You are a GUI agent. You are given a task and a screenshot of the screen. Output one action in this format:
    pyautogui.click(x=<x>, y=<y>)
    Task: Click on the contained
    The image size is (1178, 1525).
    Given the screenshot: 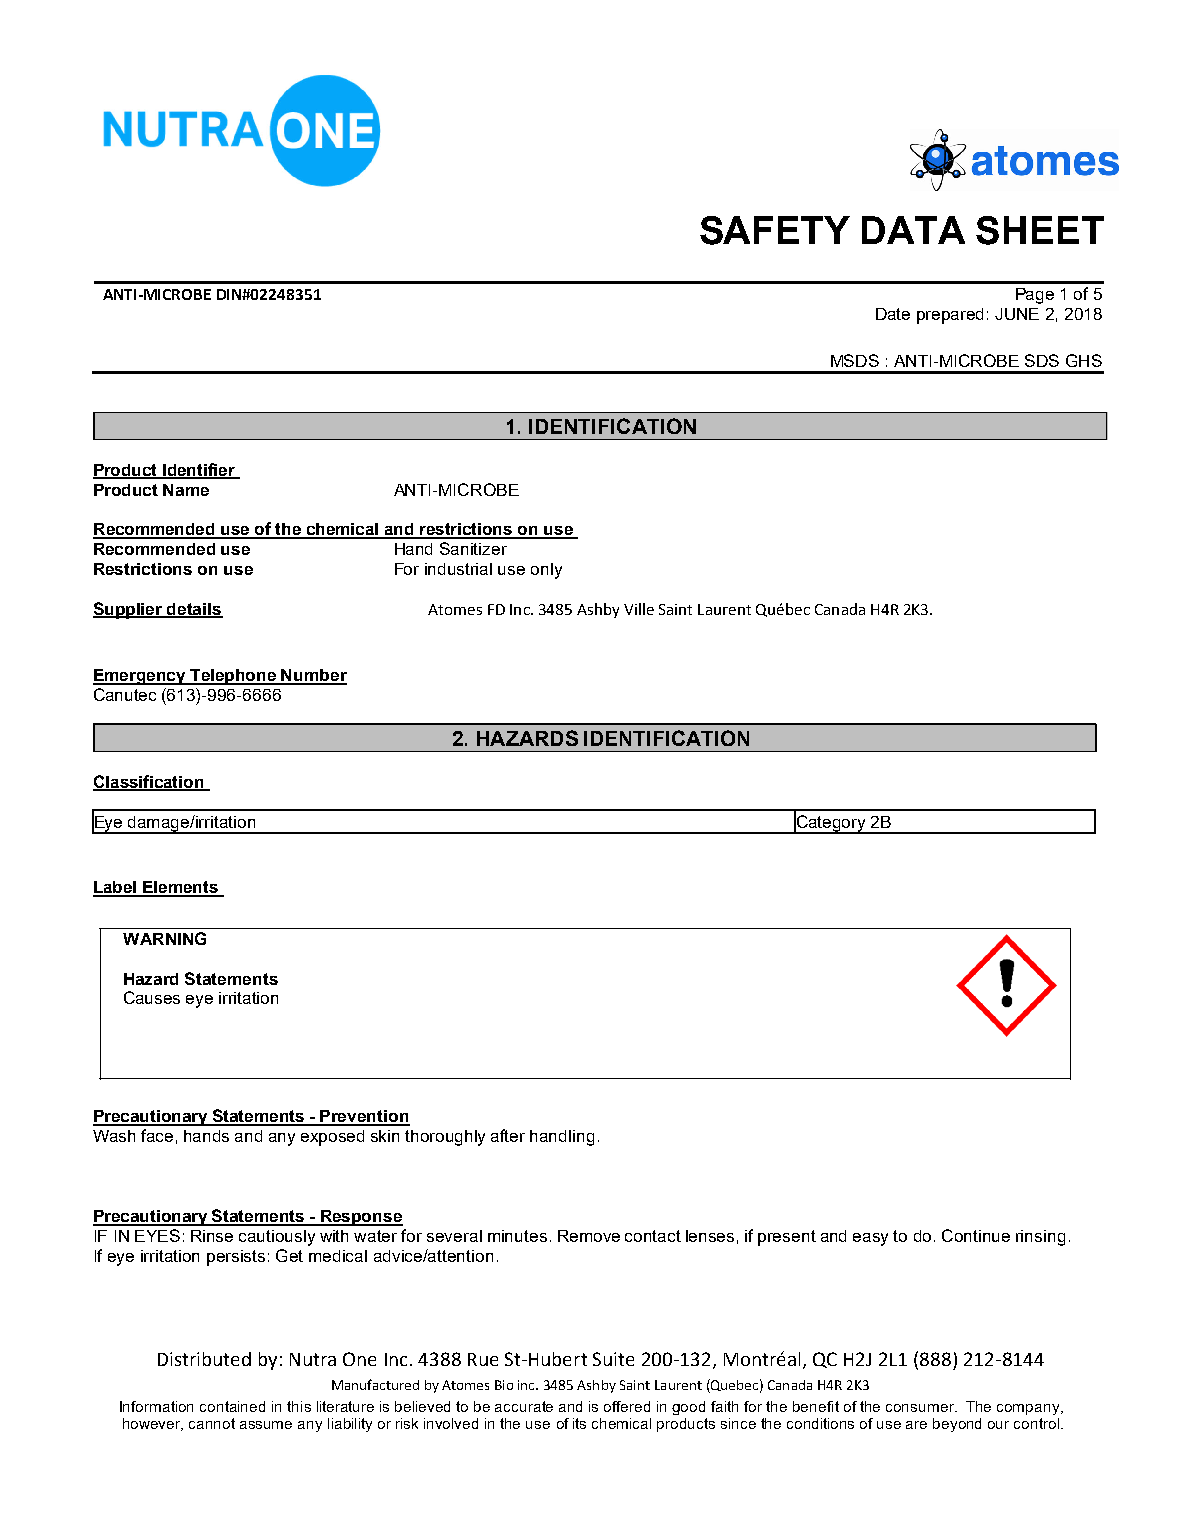 What is the action you would take?
    pyautogui.click(x=232, y=1406)
